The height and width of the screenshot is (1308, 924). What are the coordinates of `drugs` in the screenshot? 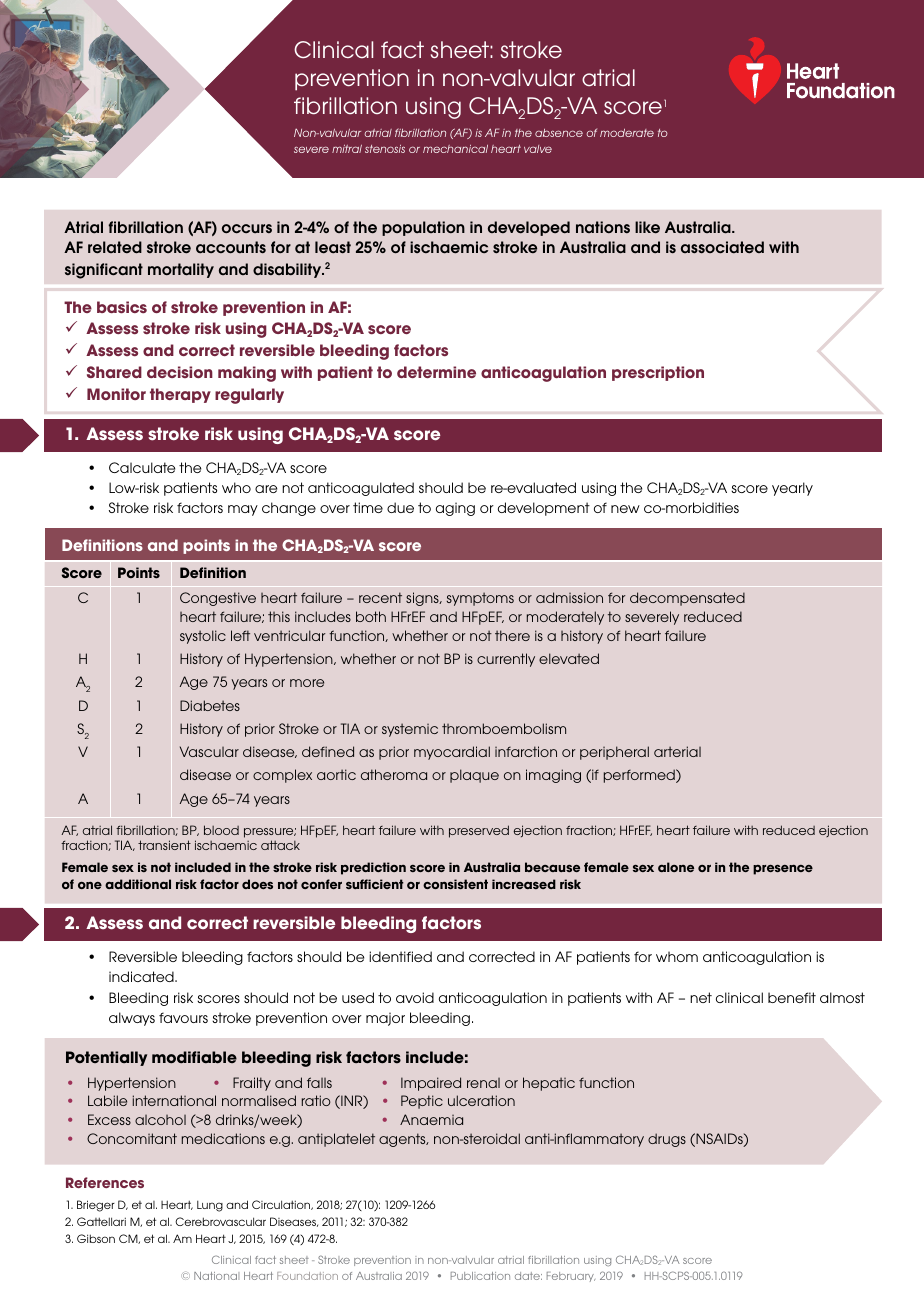 It's located at (667, 1140).
